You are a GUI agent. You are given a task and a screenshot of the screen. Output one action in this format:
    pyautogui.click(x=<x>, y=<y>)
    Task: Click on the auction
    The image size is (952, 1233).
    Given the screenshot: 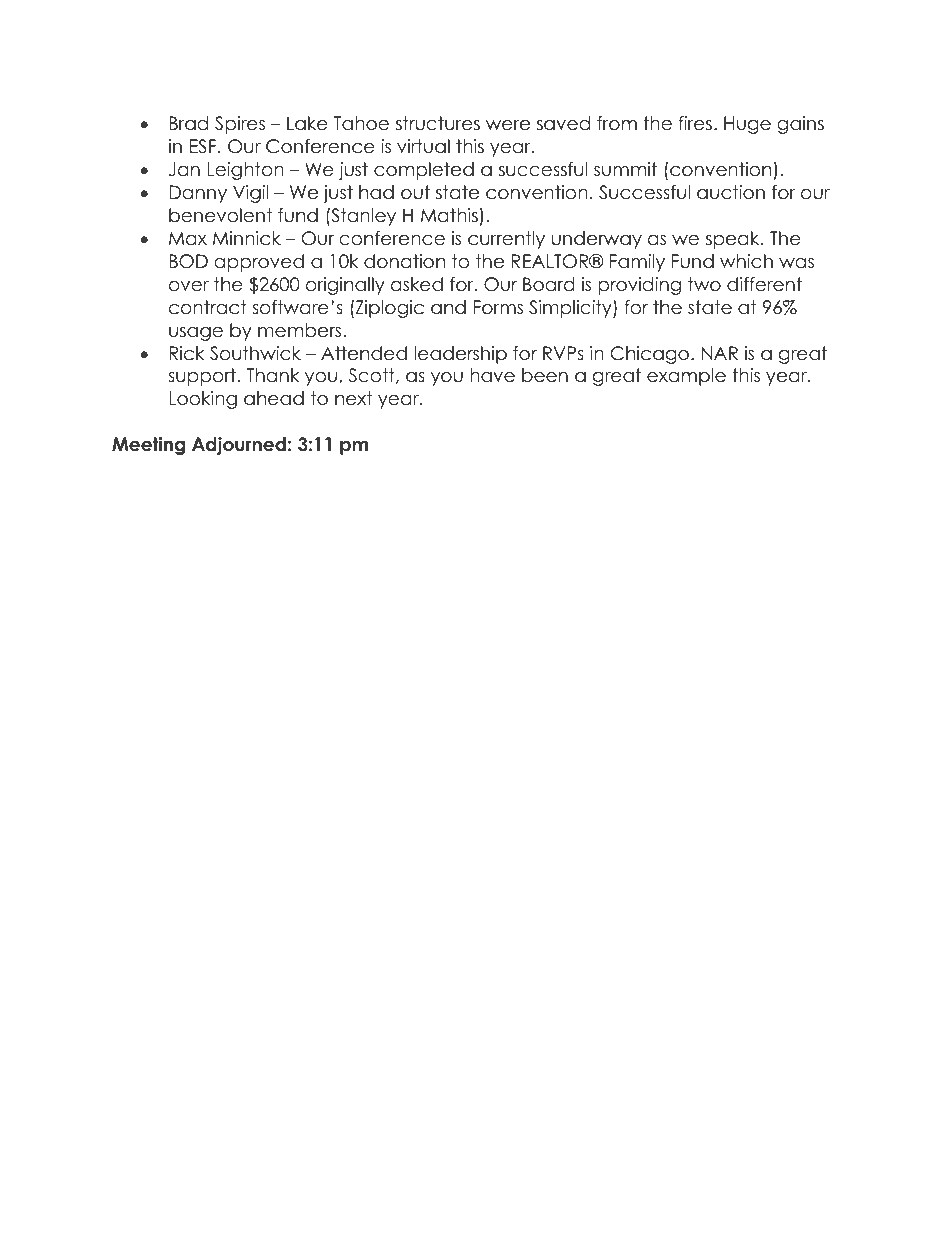 What is the action you would take?
    pyautogui.click(x=731, y=192)
